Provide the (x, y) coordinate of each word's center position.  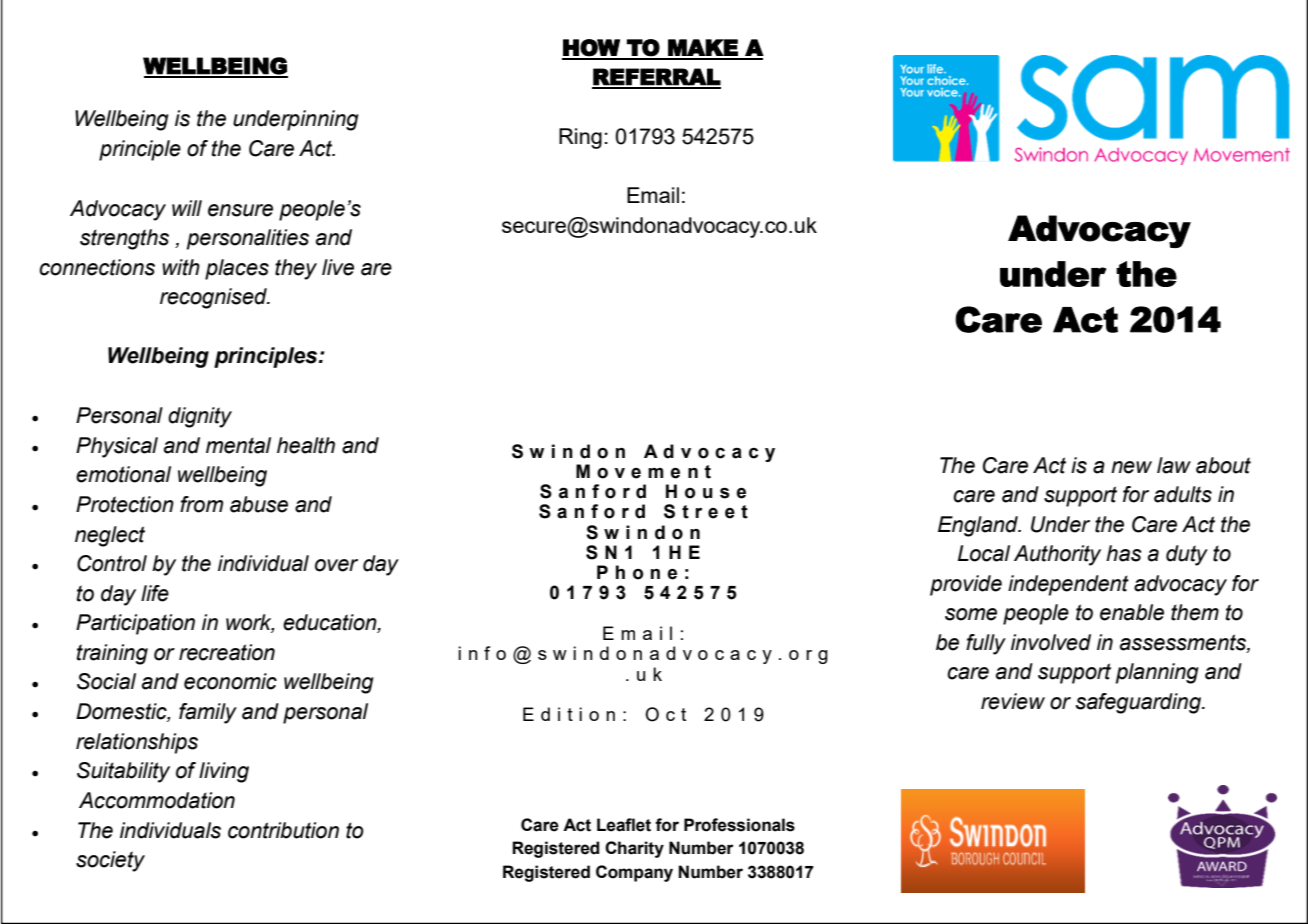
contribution (283, 830)
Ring (580, 138)
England (979, 526)
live (338, 267)
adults (1183, 494)
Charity (634, 849)
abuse (259, 504)
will (187, 208)
